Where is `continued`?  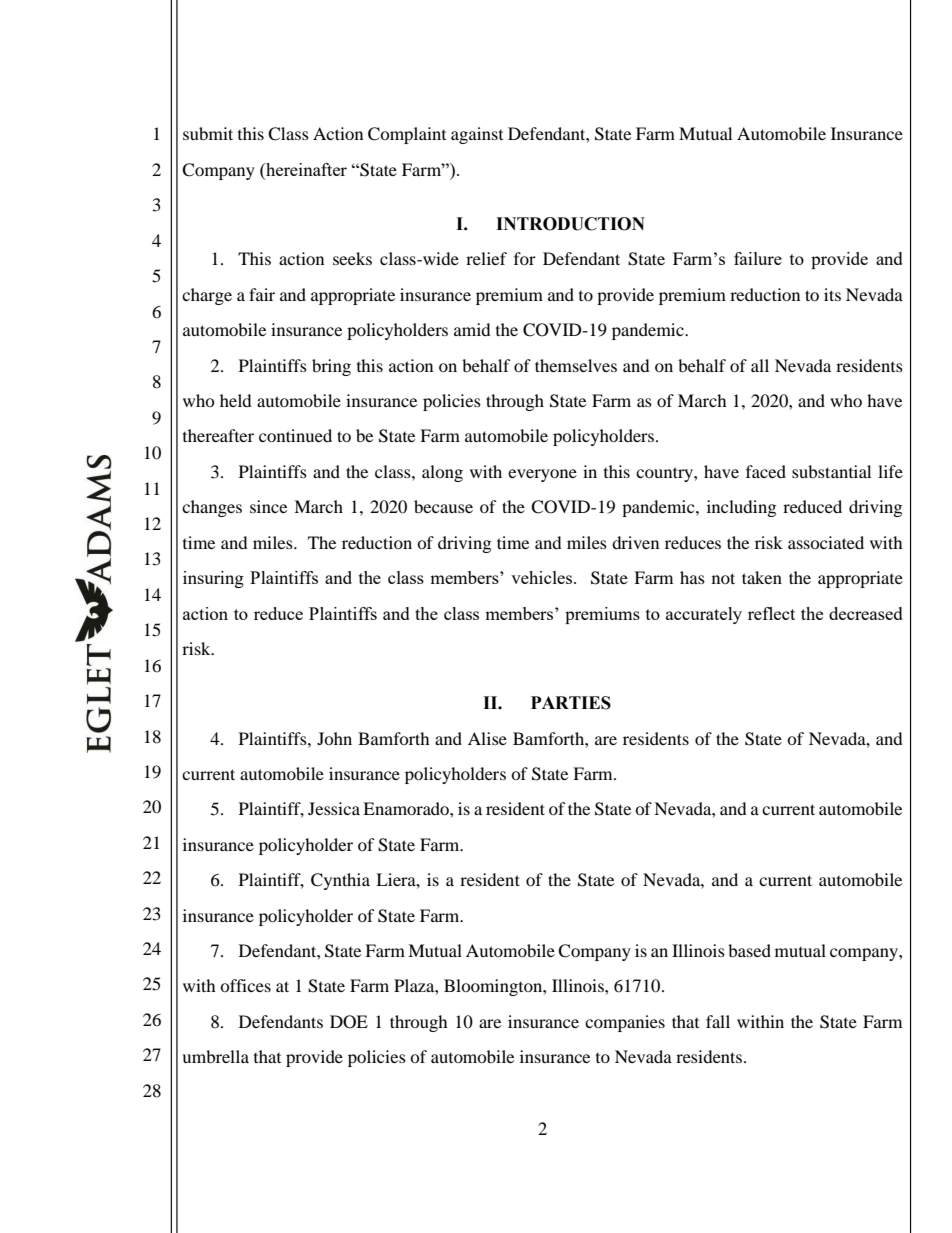 continued is located at coordinates (295, 435).
